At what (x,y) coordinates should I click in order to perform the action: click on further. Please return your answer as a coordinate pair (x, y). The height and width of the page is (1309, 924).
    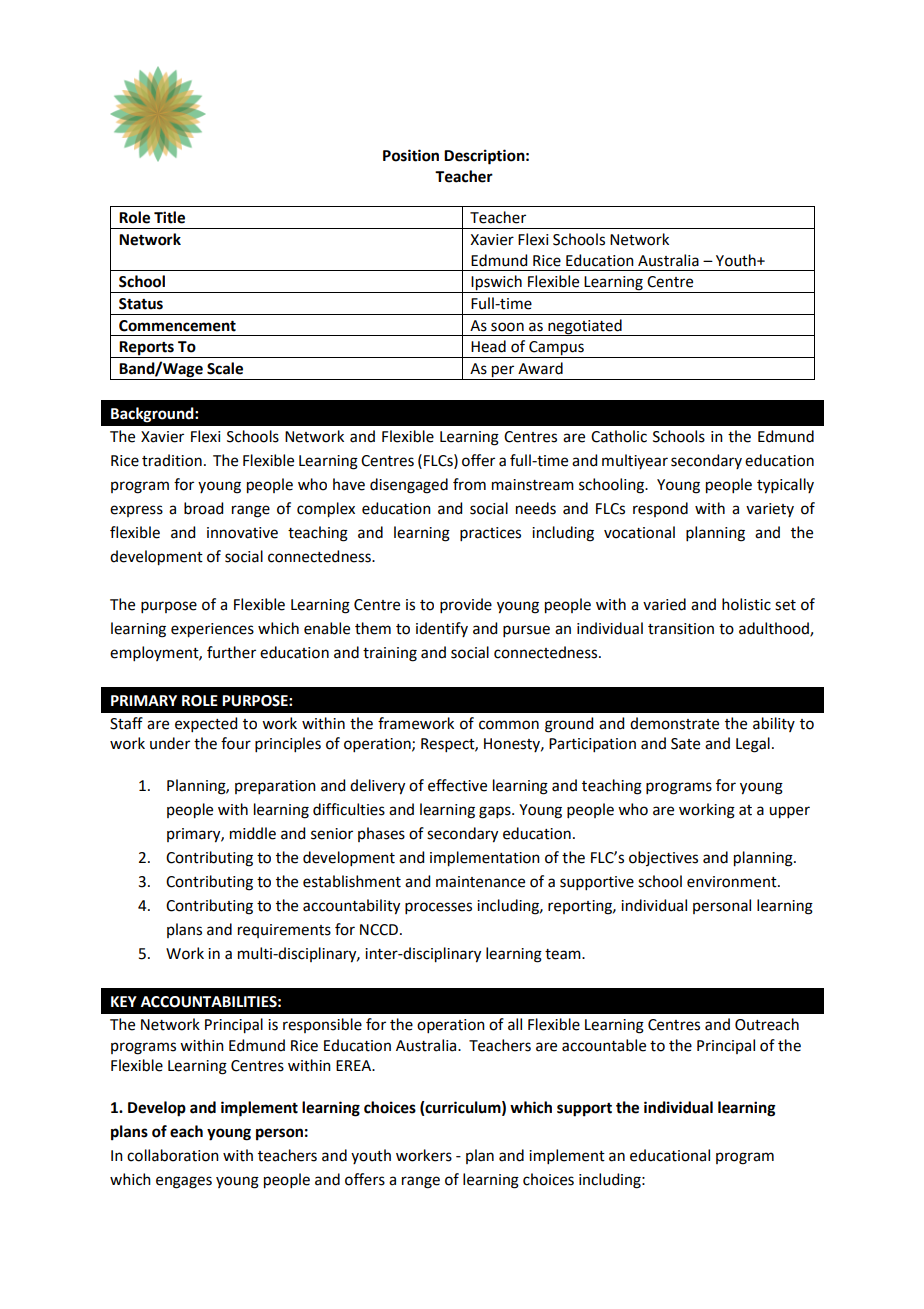
    Looking at the image, I should click on (231, 652).
